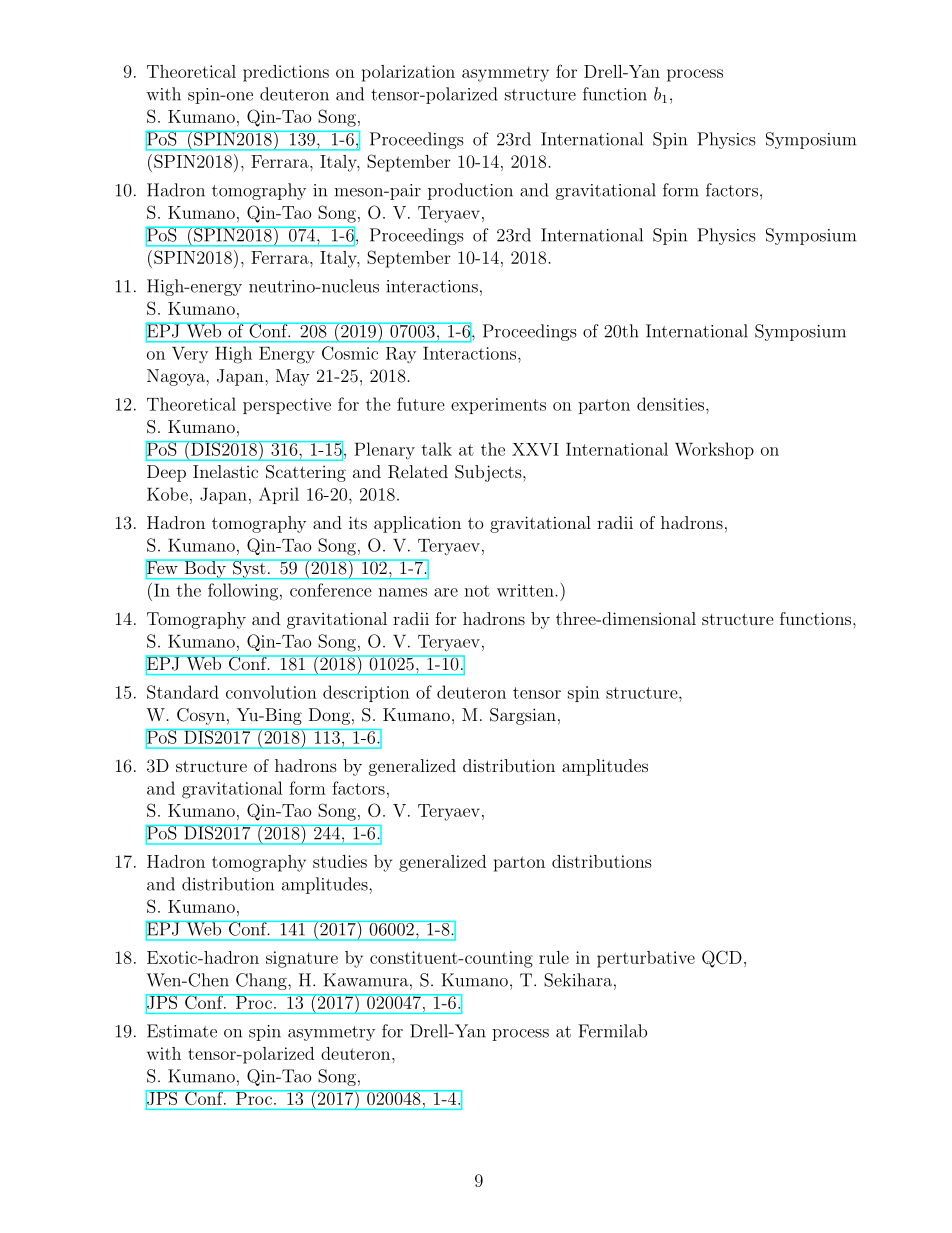 The height and width of the screenshot is (1233, 952). Describe the element at coordinates (714, 450) in the screenshot. I see `Workshop` at that location.
